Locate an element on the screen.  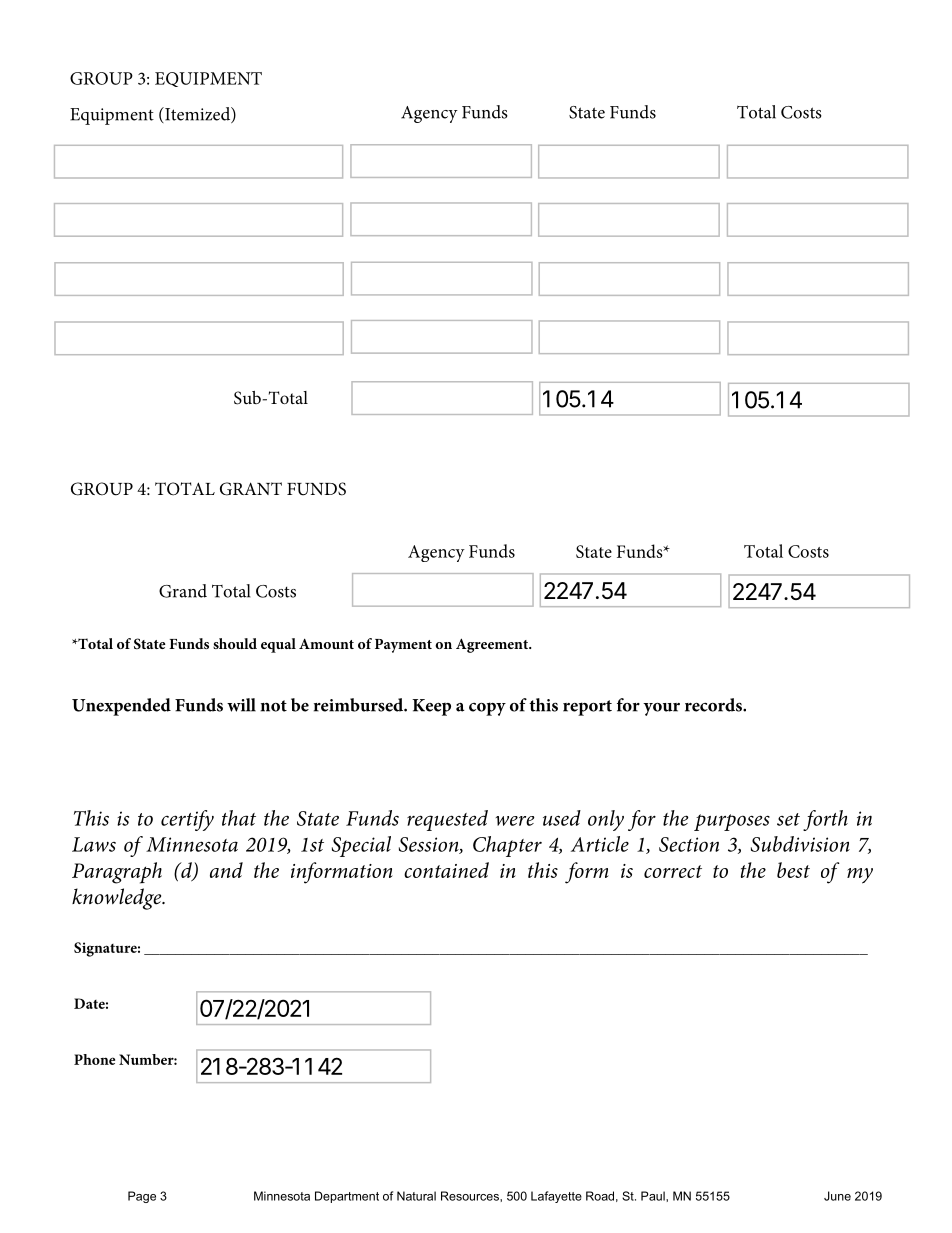
Resources is located at coordinates (471, 1196).
